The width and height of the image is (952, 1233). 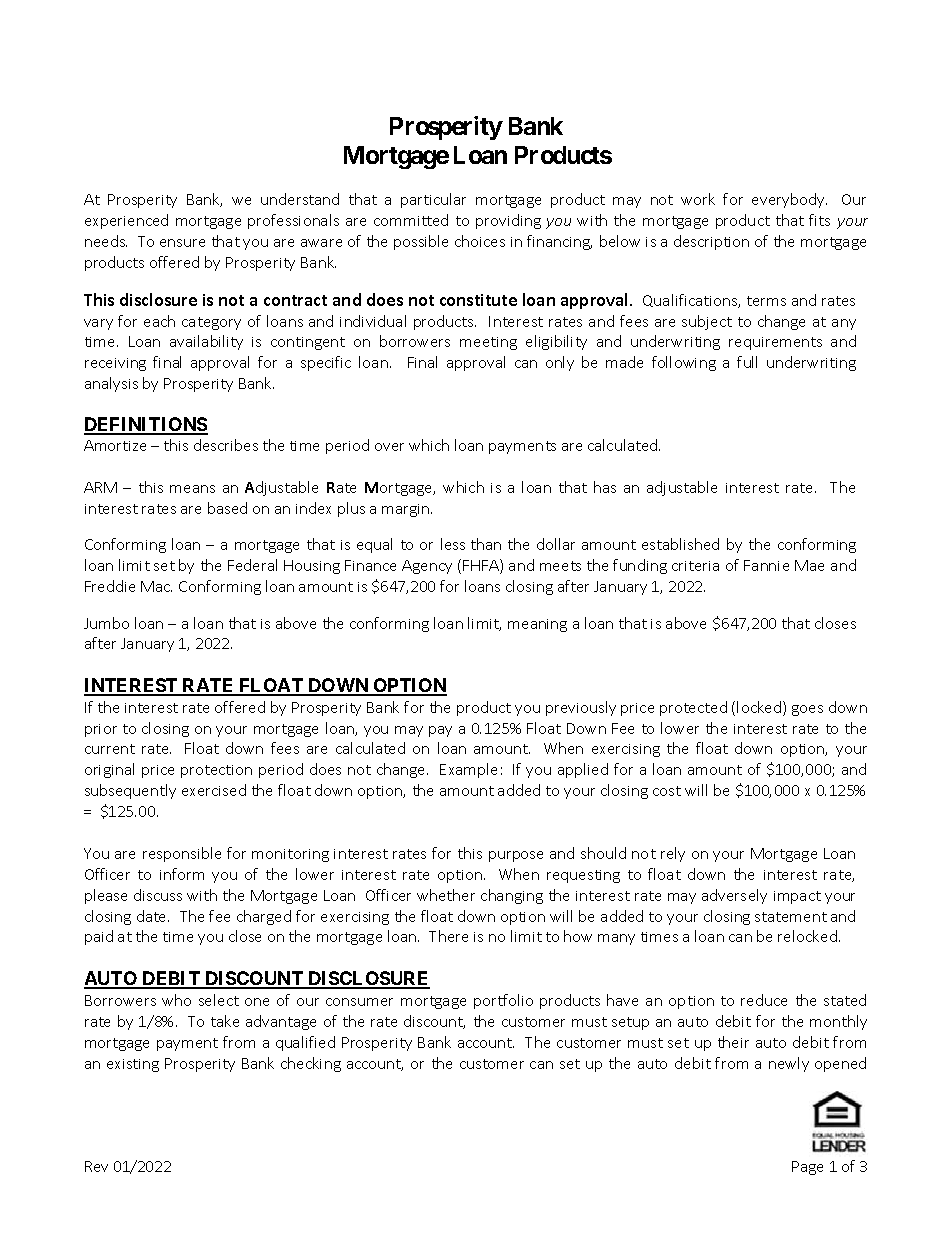 What do you see at coordinates (133, 1065) in the image?
I see `existing` at bounding box center [133, 1065].
